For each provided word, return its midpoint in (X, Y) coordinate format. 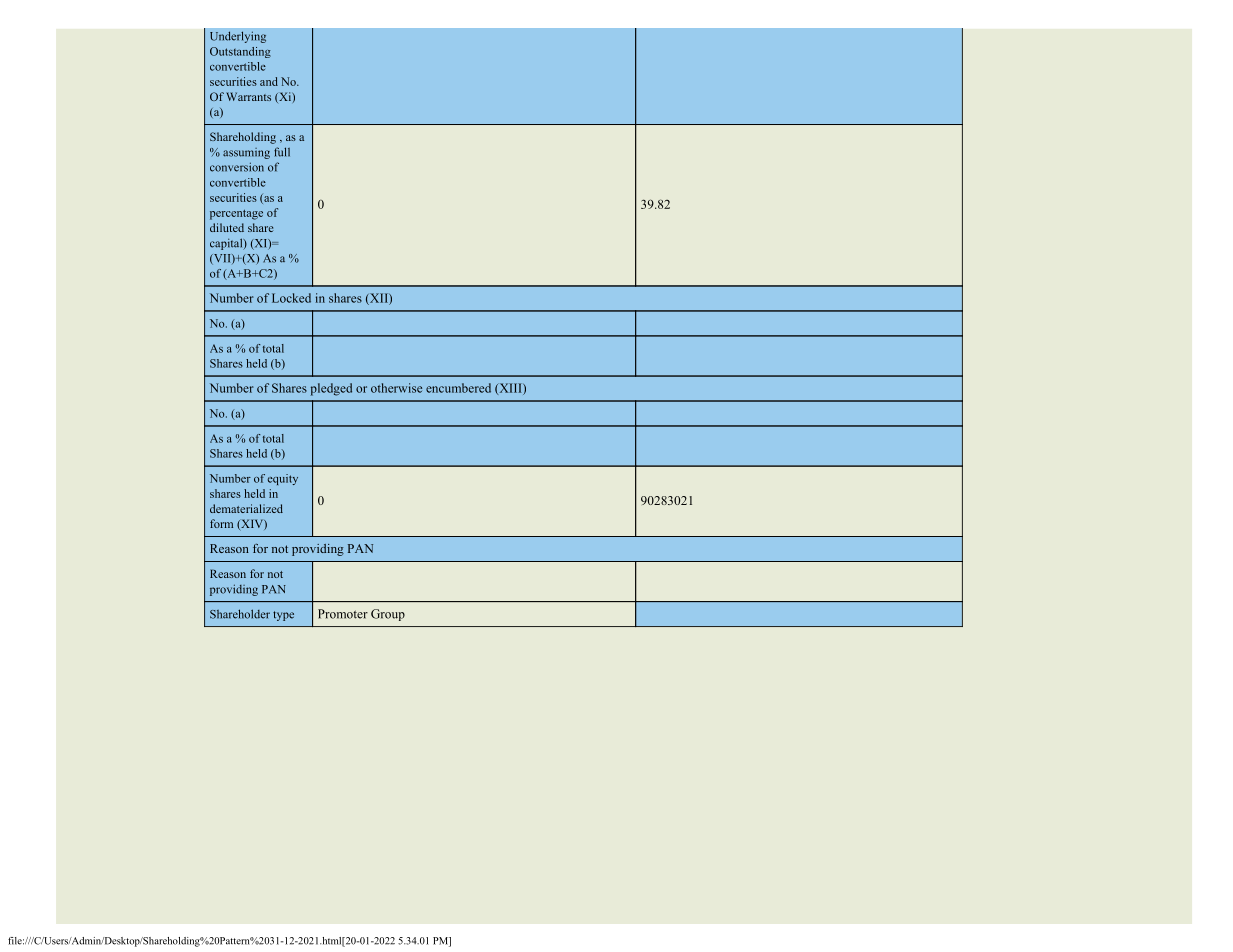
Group (388, 615)
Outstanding (240, 52)
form (221, 523)
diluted (227, 227)
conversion (237, 167)
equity (283, 479)
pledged (331, 389)
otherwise (396, 388)
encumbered (458, 388)
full (282, 152)
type (283, 616)
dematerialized (246, 508)
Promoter (343, 614)
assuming (246, 153)
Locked (291, 298)
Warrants (248, 96)
